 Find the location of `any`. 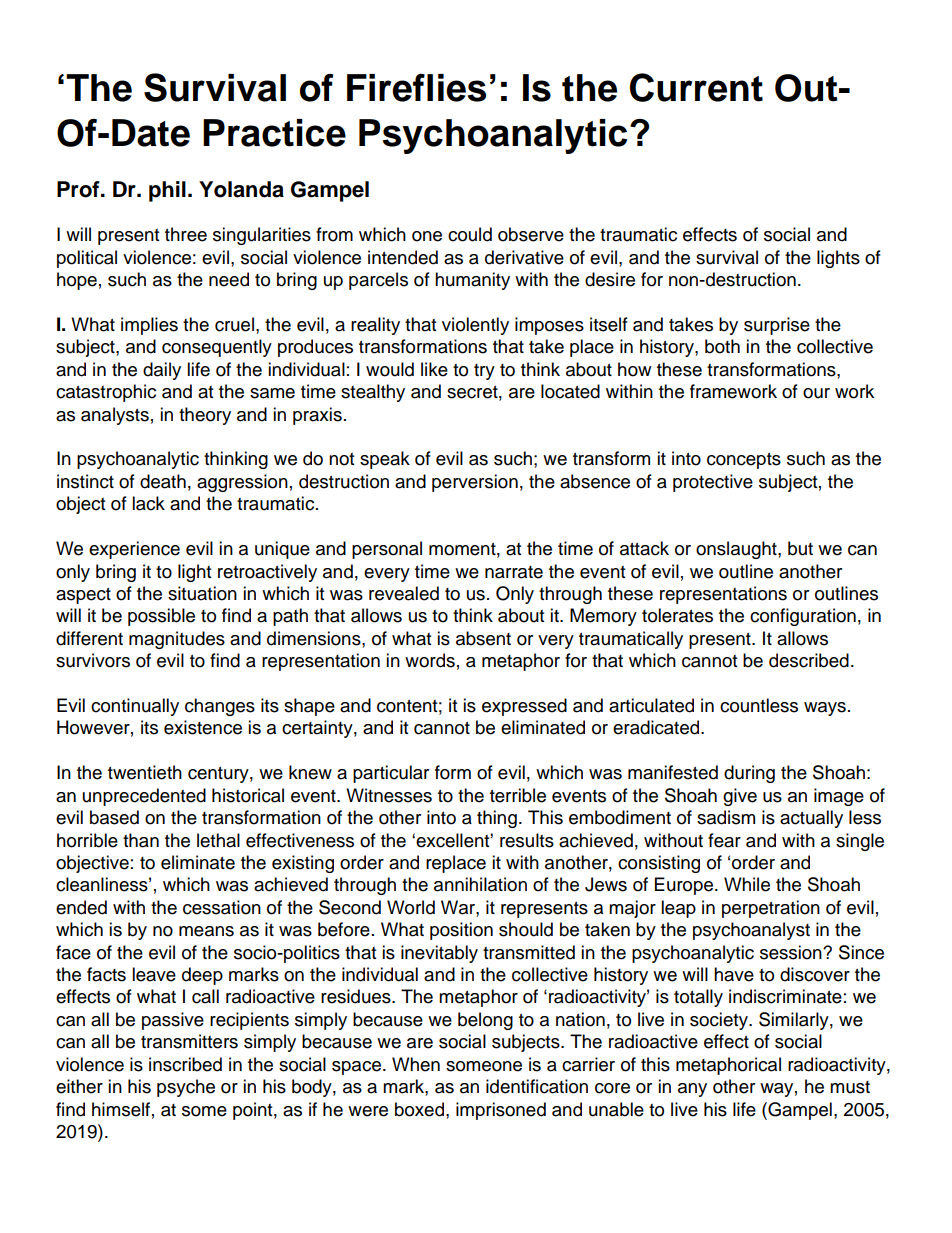

any is located at coordinates (692, 1090).
